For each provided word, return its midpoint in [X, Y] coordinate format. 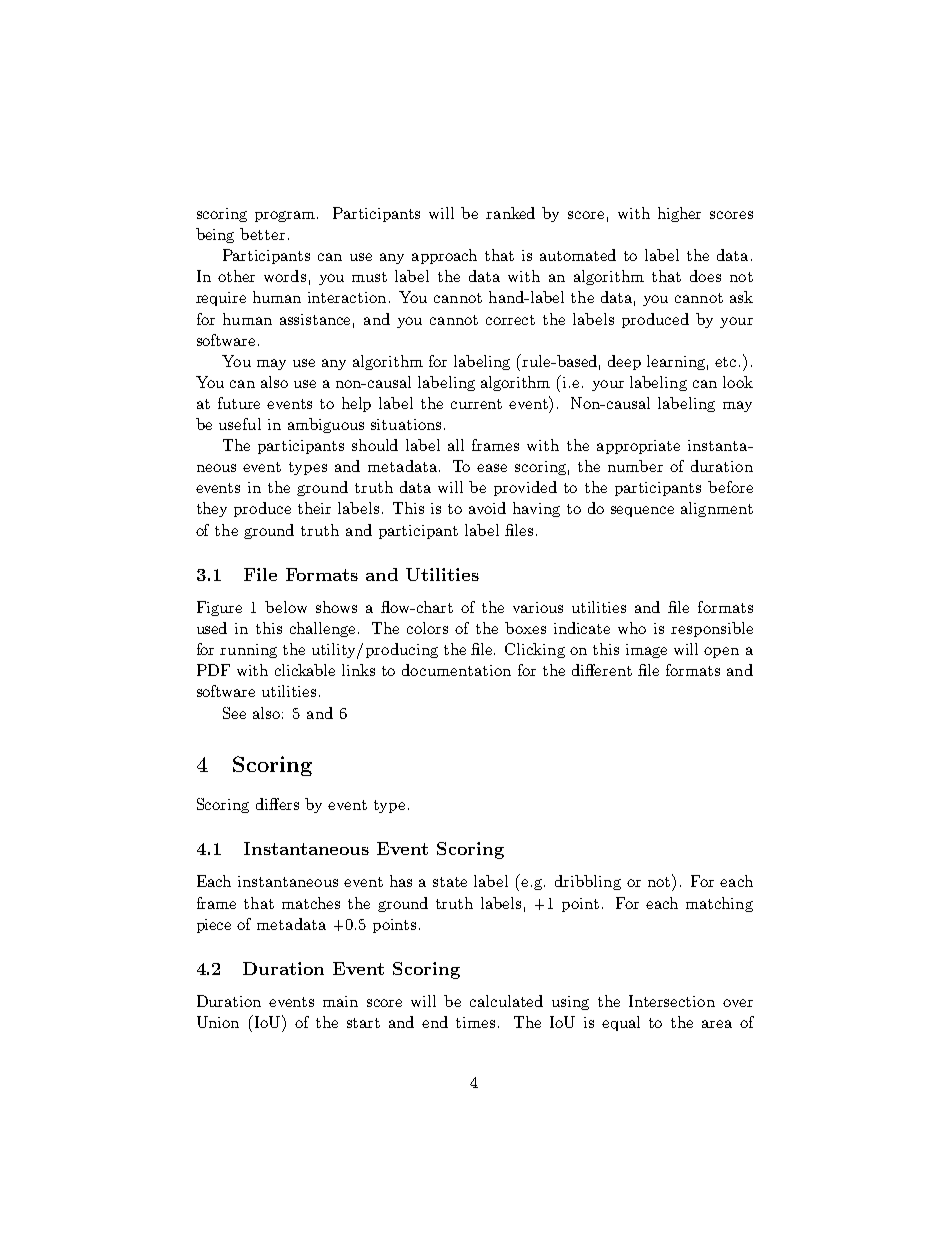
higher [679, 214]
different [602, 670]
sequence [642, 511]
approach [444, 256]
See [234, 713]
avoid [487, 508]
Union [218, 1022]
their [314, 508]
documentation [456, 670]
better [262, 234]
